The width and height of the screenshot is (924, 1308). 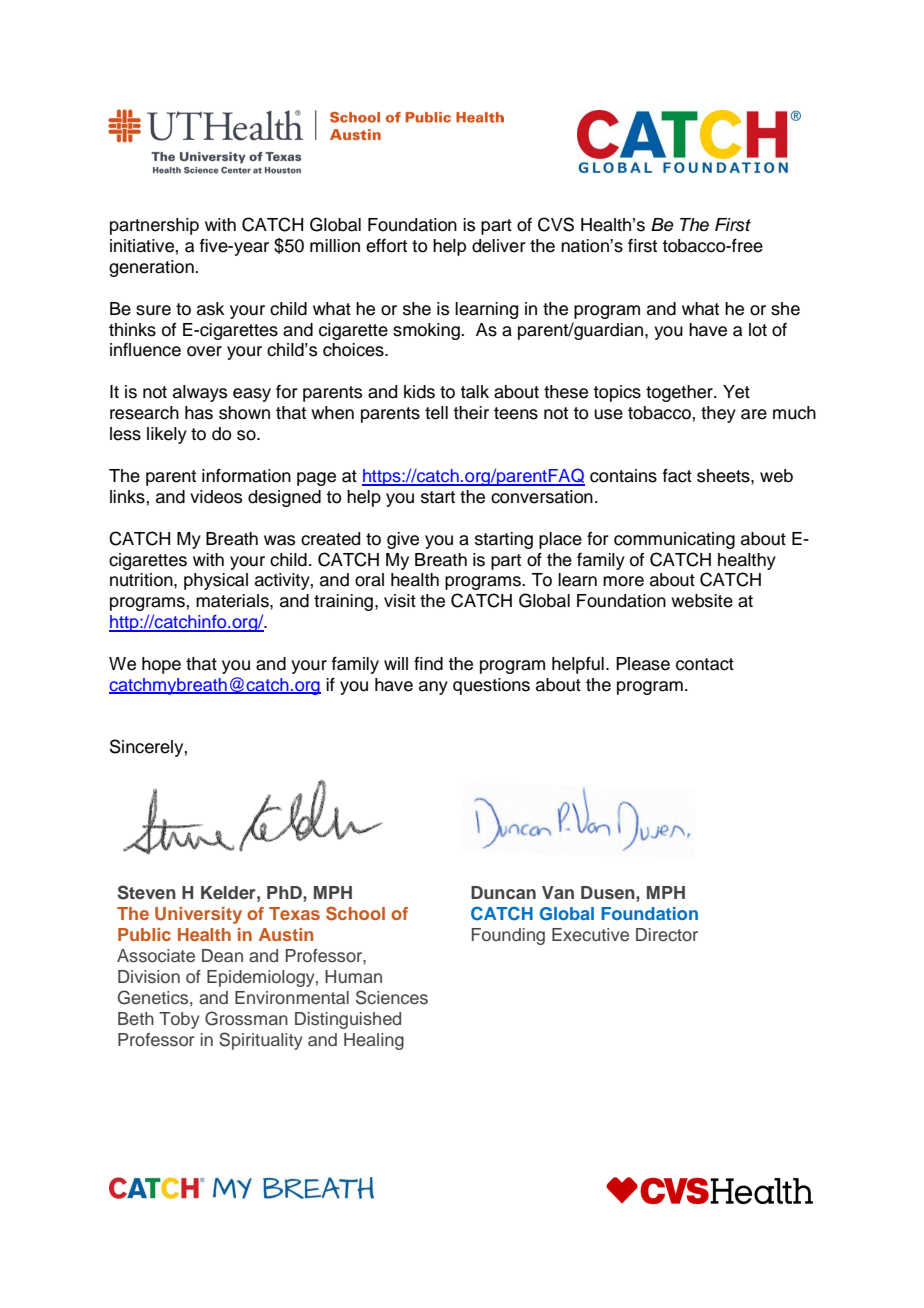 What do you see at coordinates (392, 997) in the screenshot?
I see `Sciences` at bounding box center [392, 997].
